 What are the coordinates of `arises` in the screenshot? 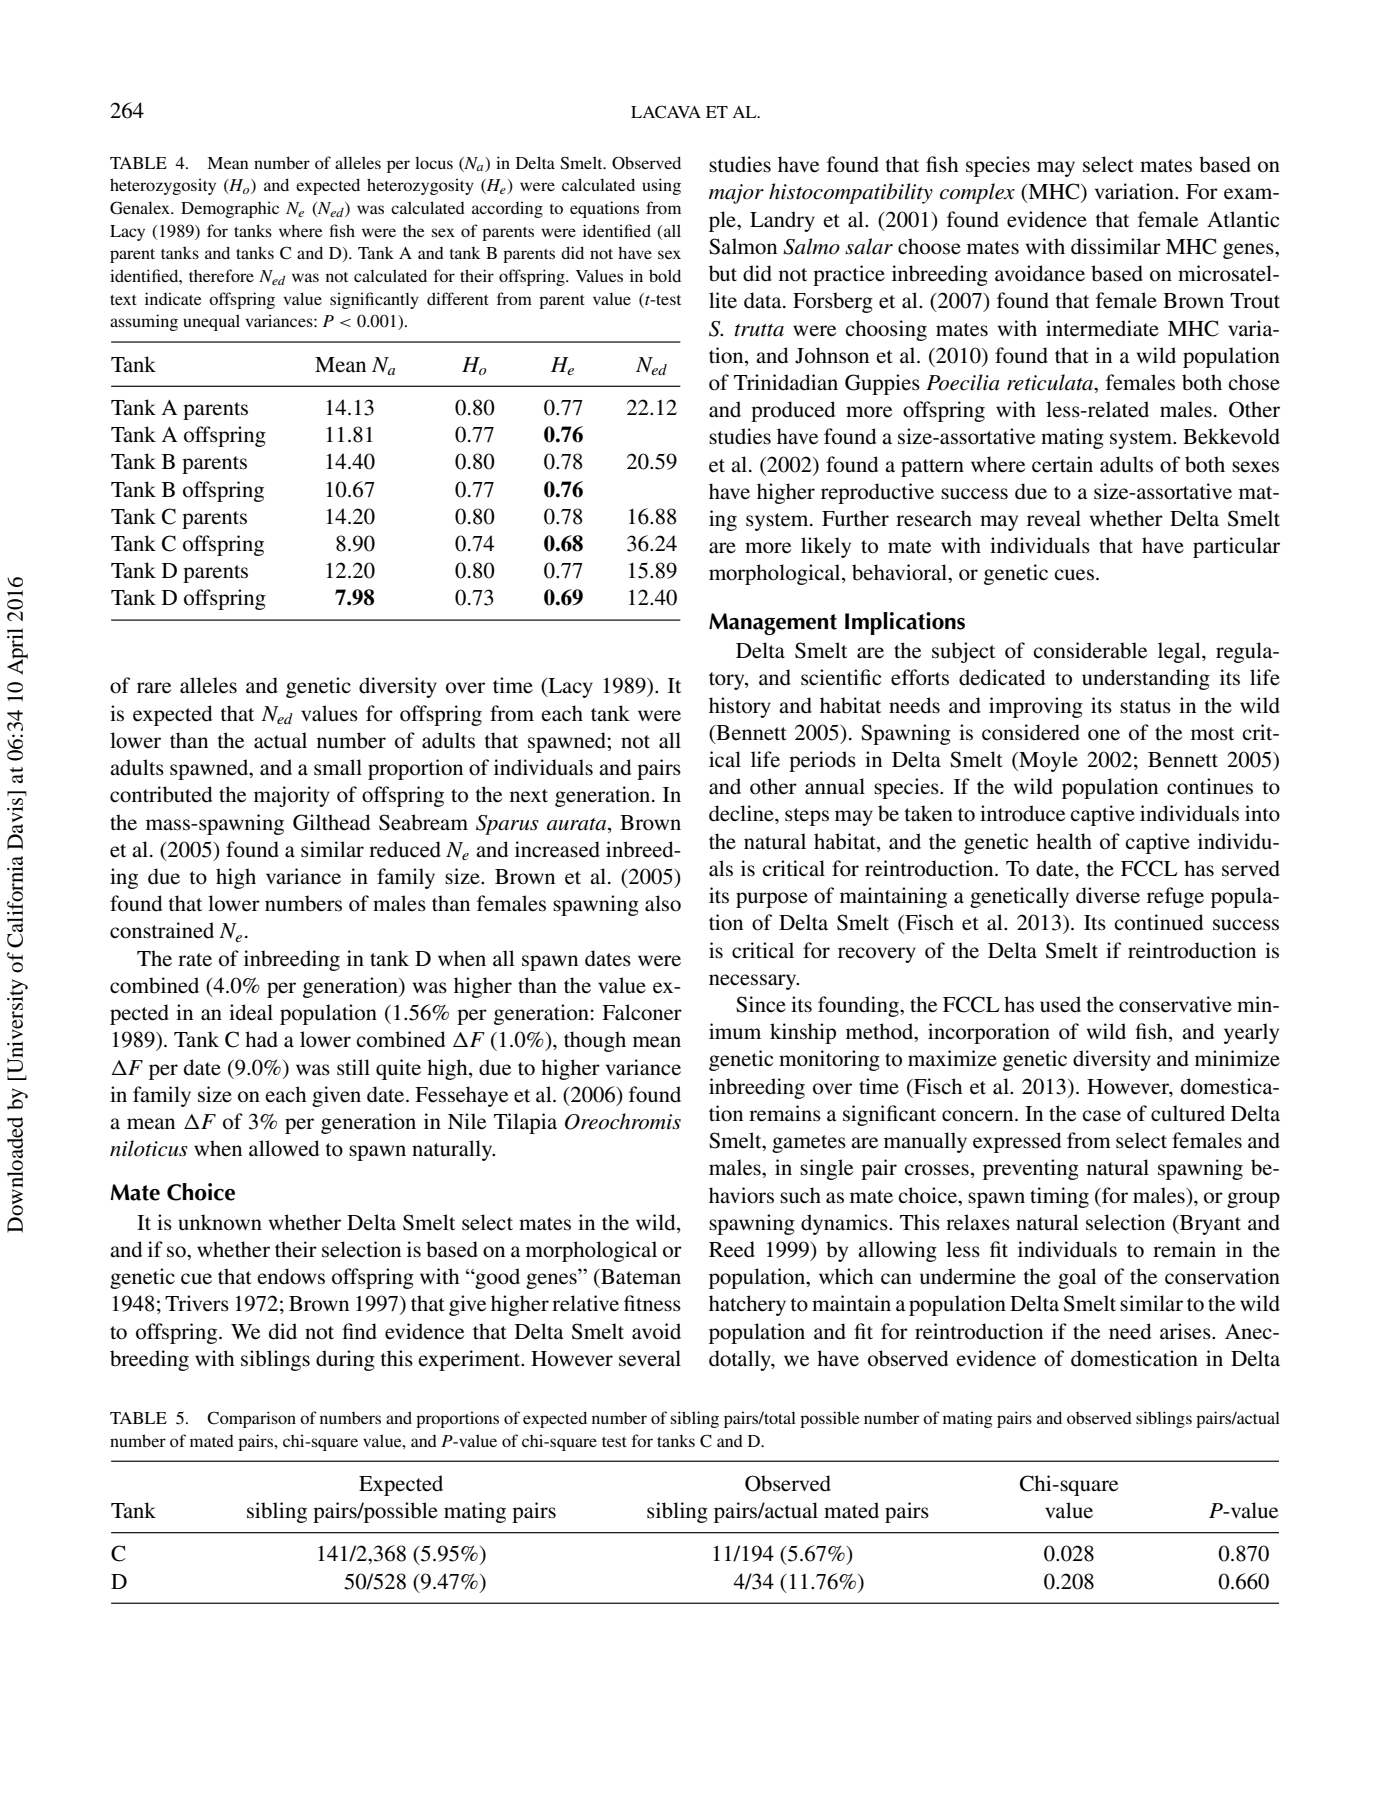 It's located at (1186, 1331).
